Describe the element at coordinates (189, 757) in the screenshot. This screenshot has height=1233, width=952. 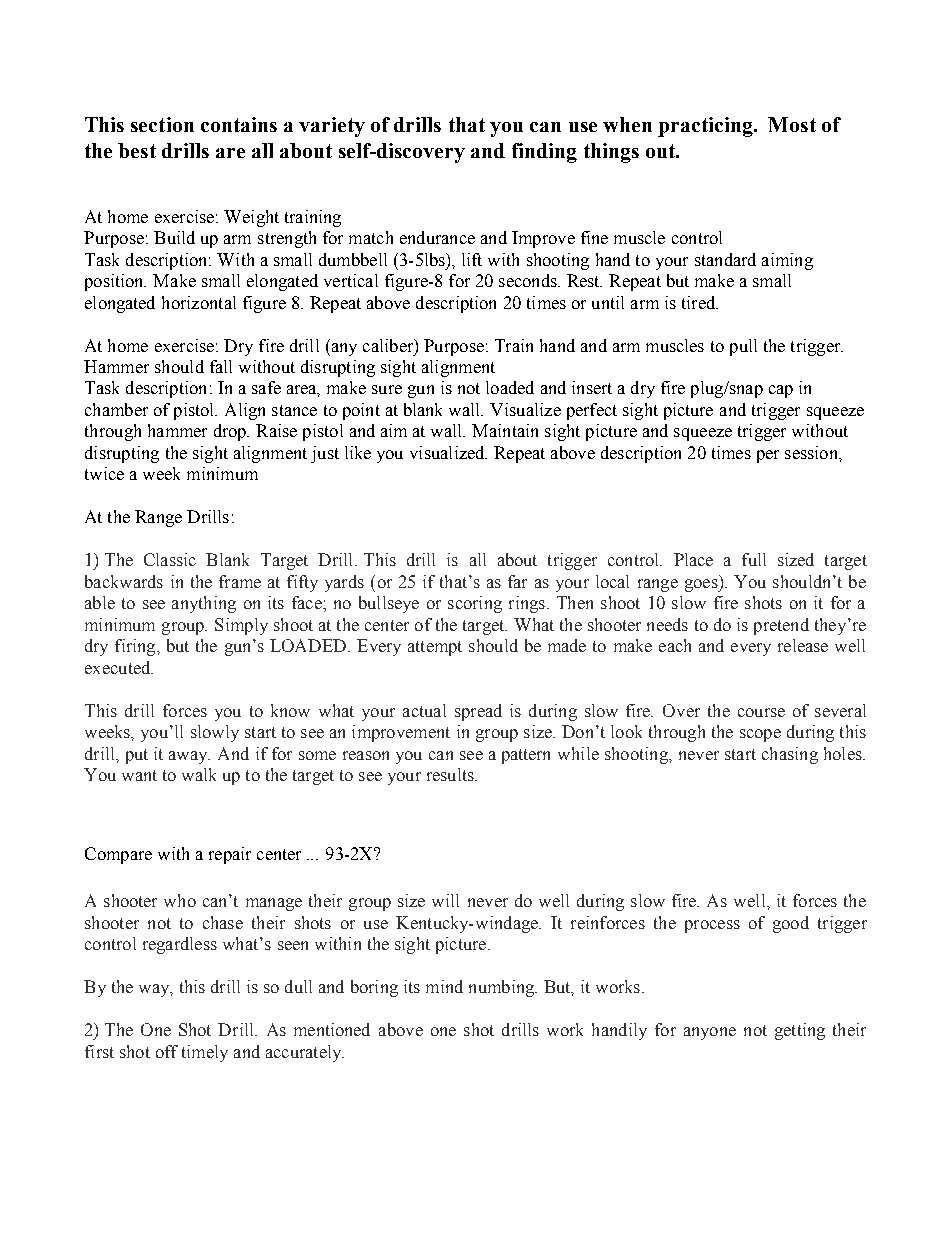
I see `away` at that location.
